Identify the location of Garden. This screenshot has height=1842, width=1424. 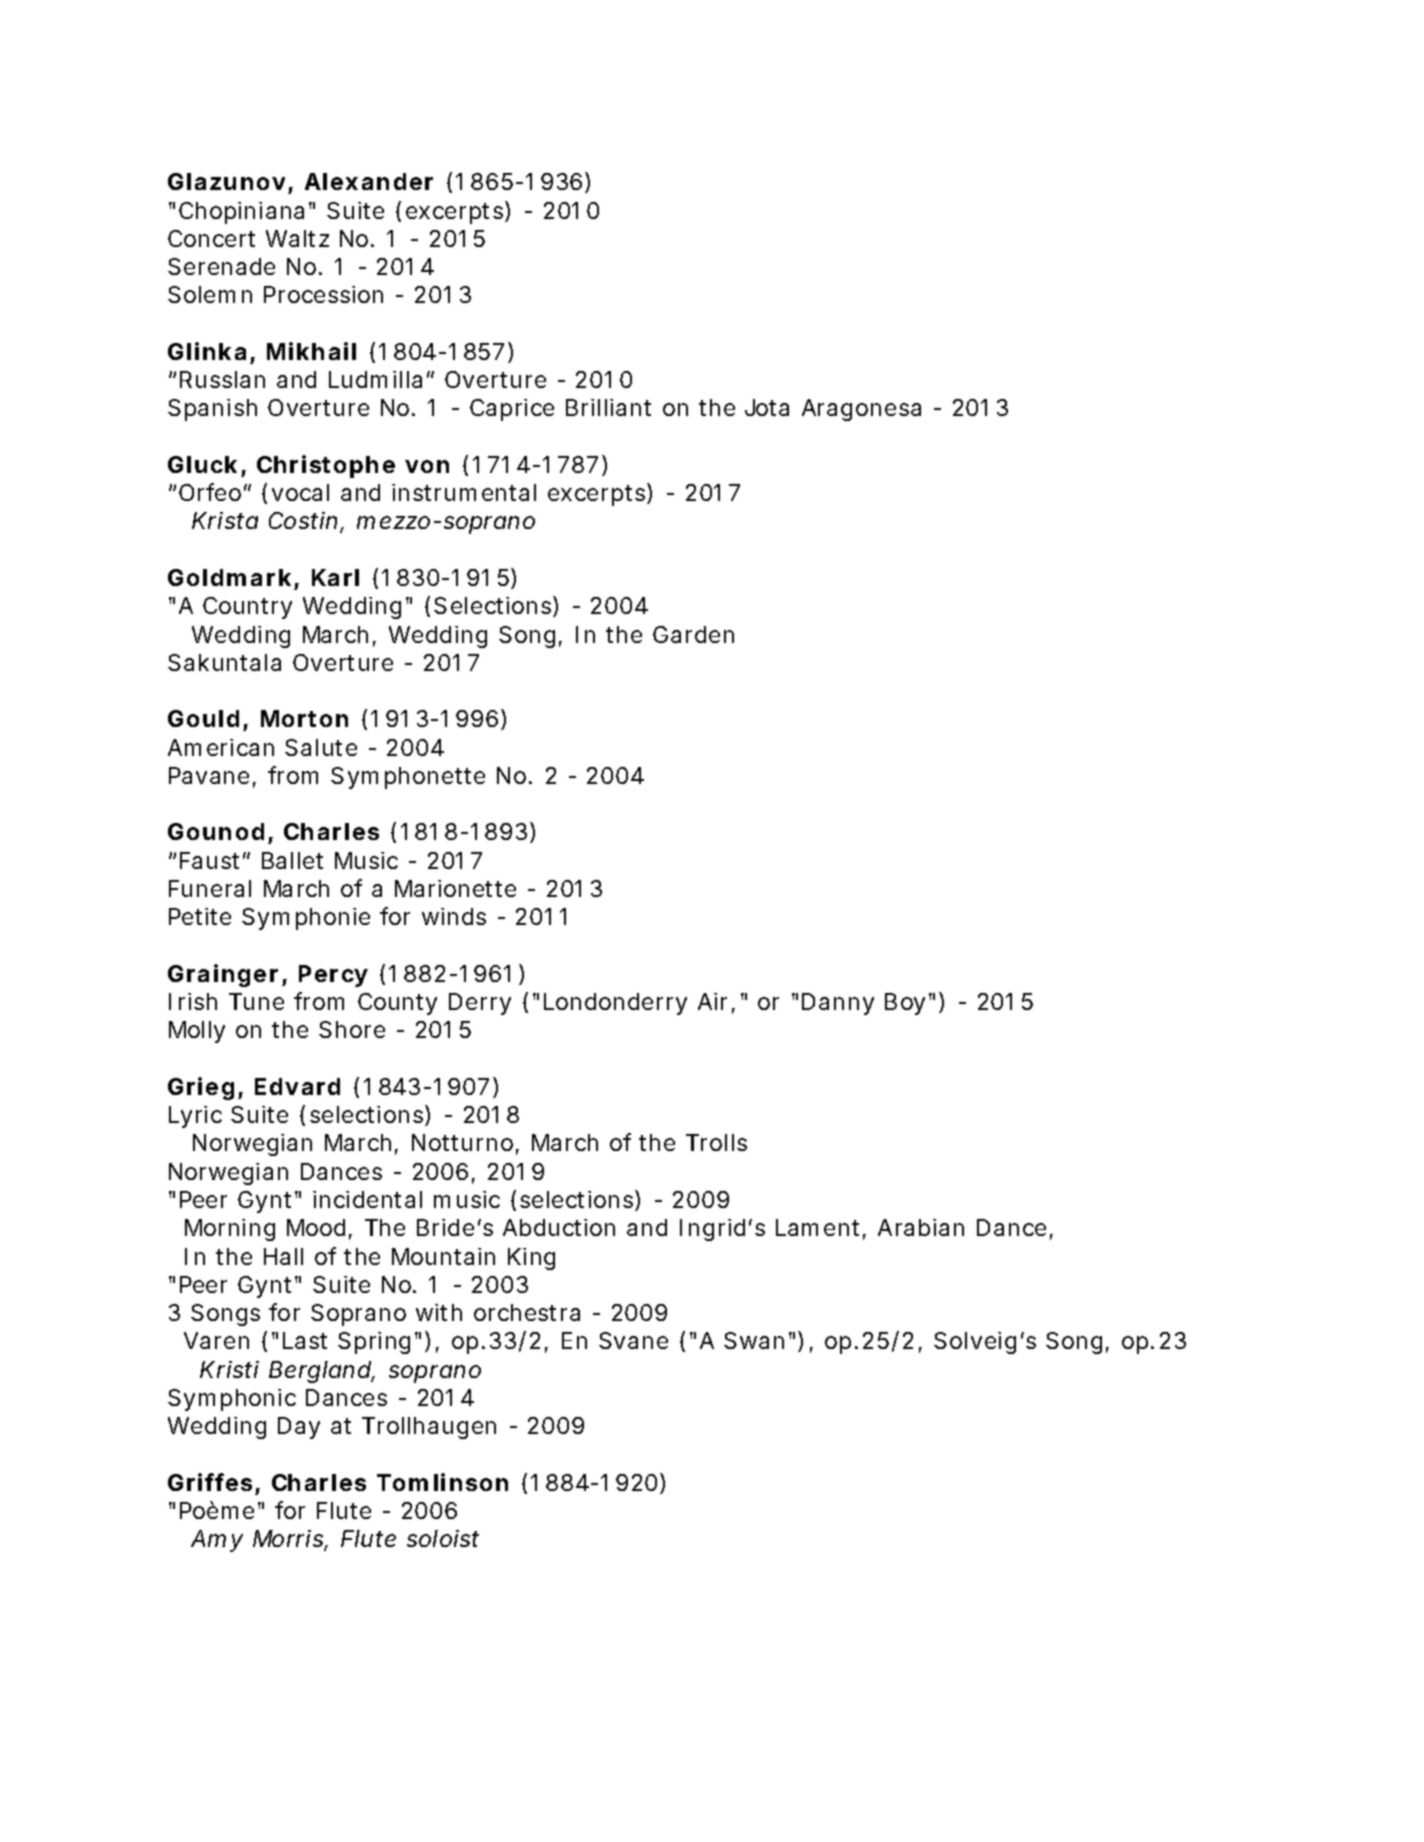
(693, 634).
